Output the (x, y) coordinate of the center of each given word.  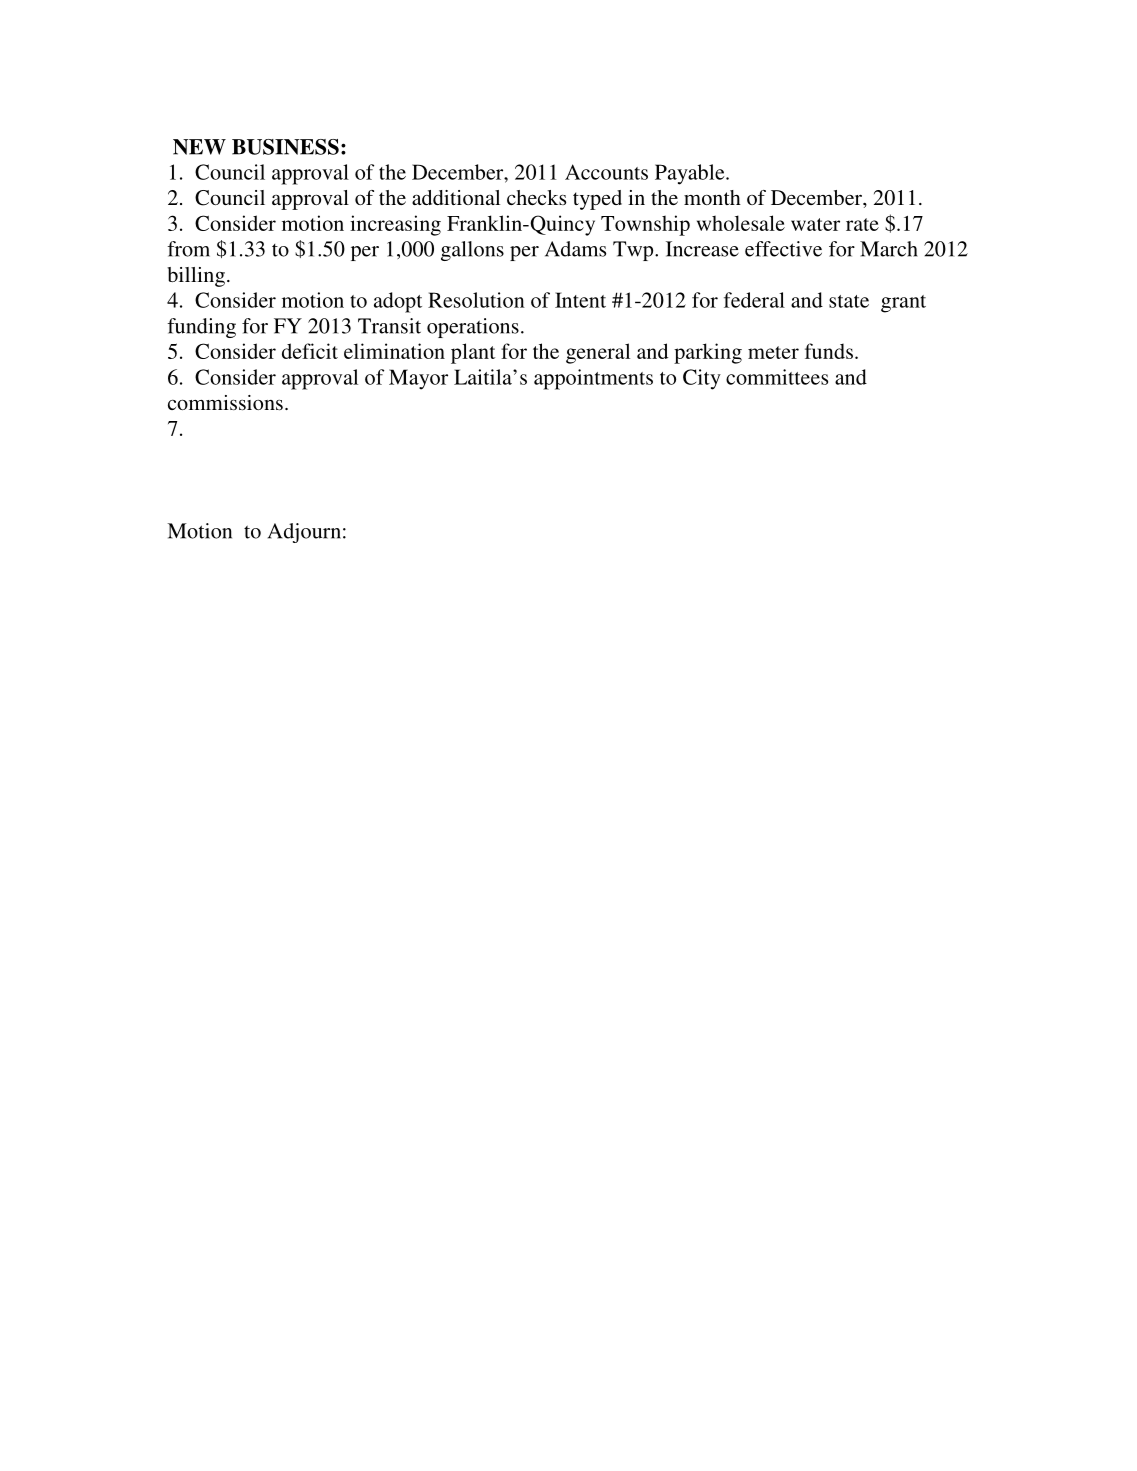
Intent (580, 300)
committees (777, 377)
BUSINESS (285, 147)
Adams (575, 249)
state (849, 301)
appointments (593, 379)
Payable (691, 174)
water (815, 224)
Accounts (606, 172)
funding (201, 328)
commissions (225, 402)
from (188, 249)
